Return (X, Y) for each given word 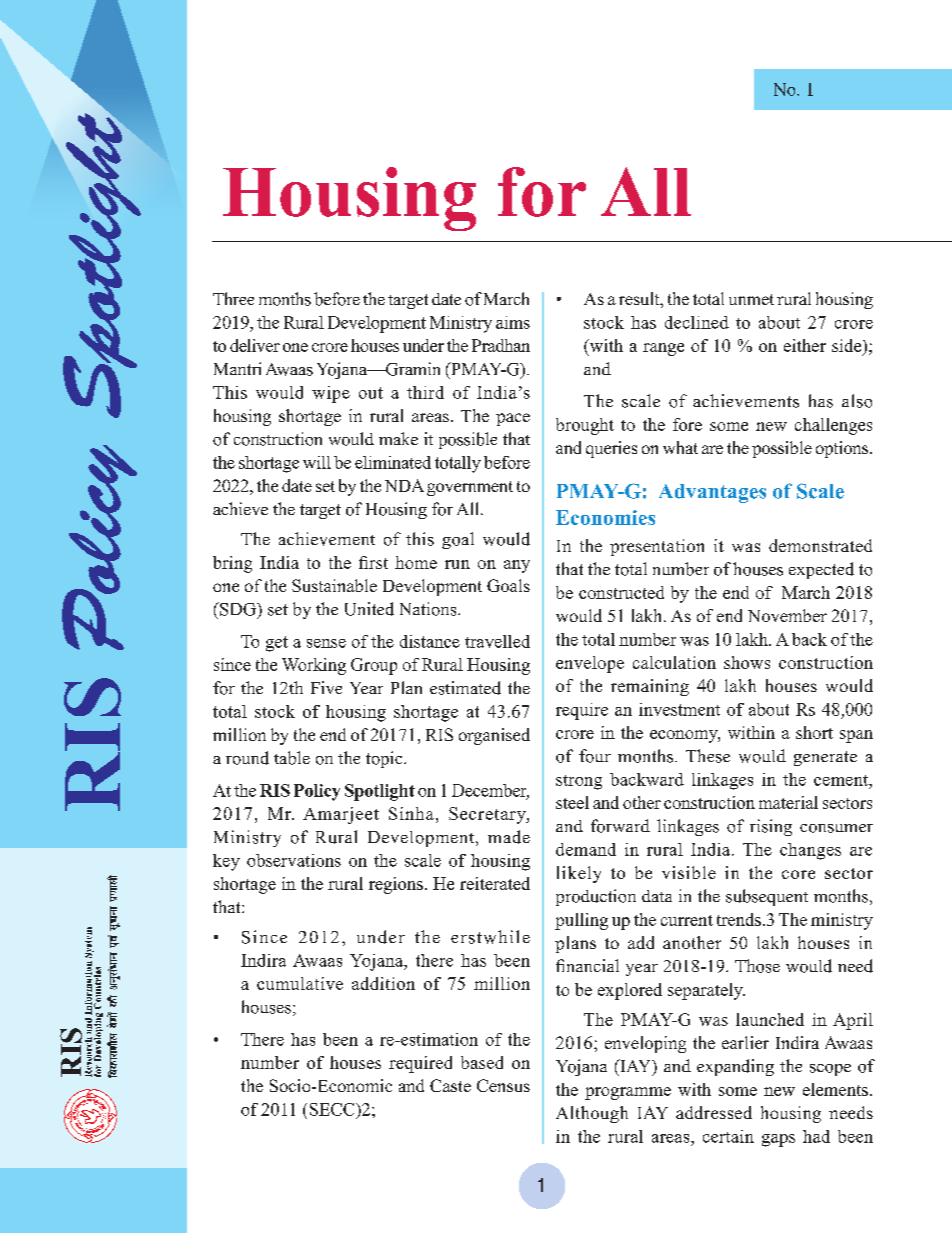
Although (592, 1114)
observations (294, 860)
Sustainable (334, 585)
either (805, 345)
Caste (450, 1085)
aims (513, 322)
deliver (255, 345)
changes (810, 851)
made (509, 837)
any (517, 566)
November (787, 615)
